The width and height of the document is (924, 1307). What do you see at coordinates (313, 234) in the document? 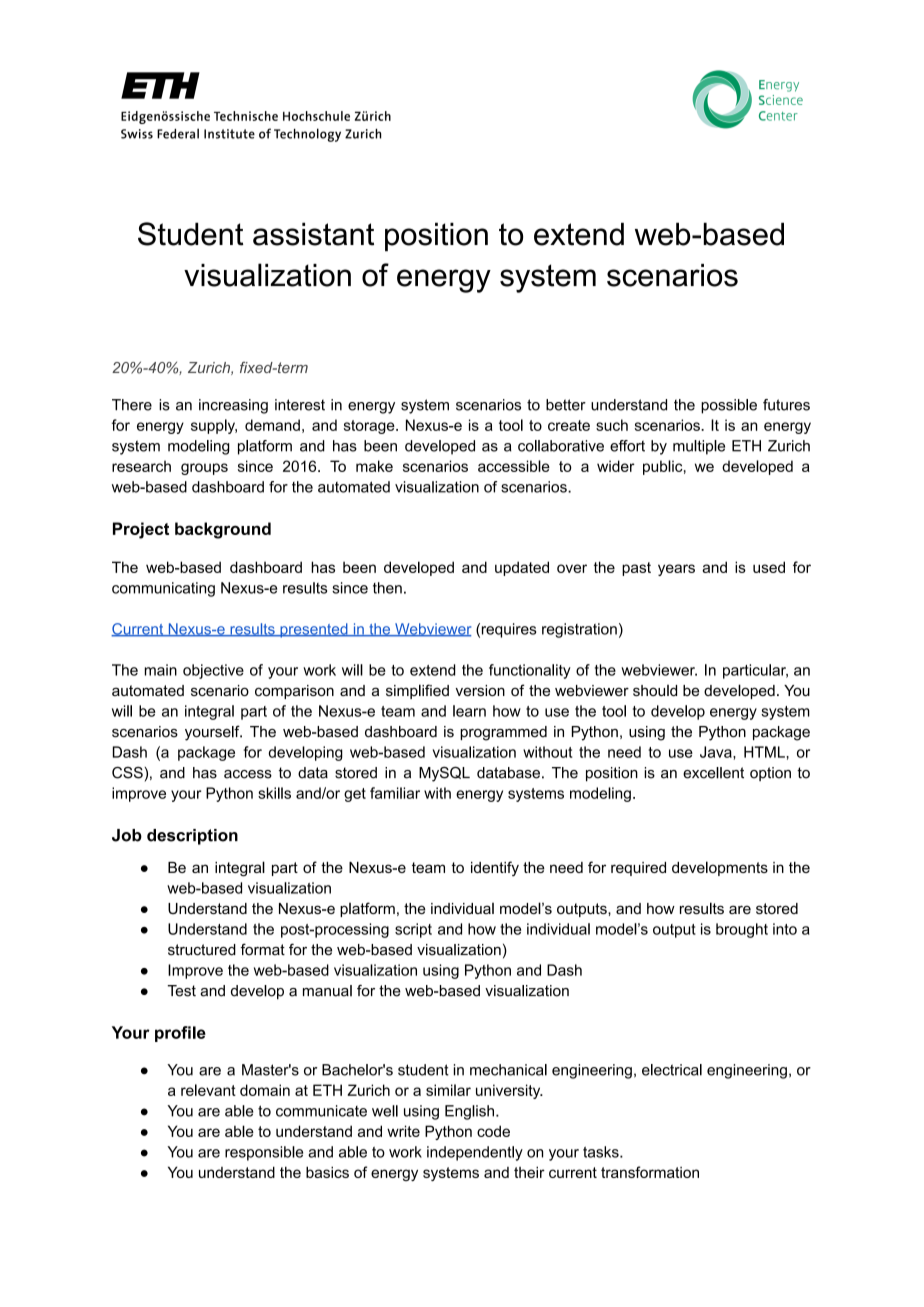
I see `assistant` at bounding box center [313, 234].
